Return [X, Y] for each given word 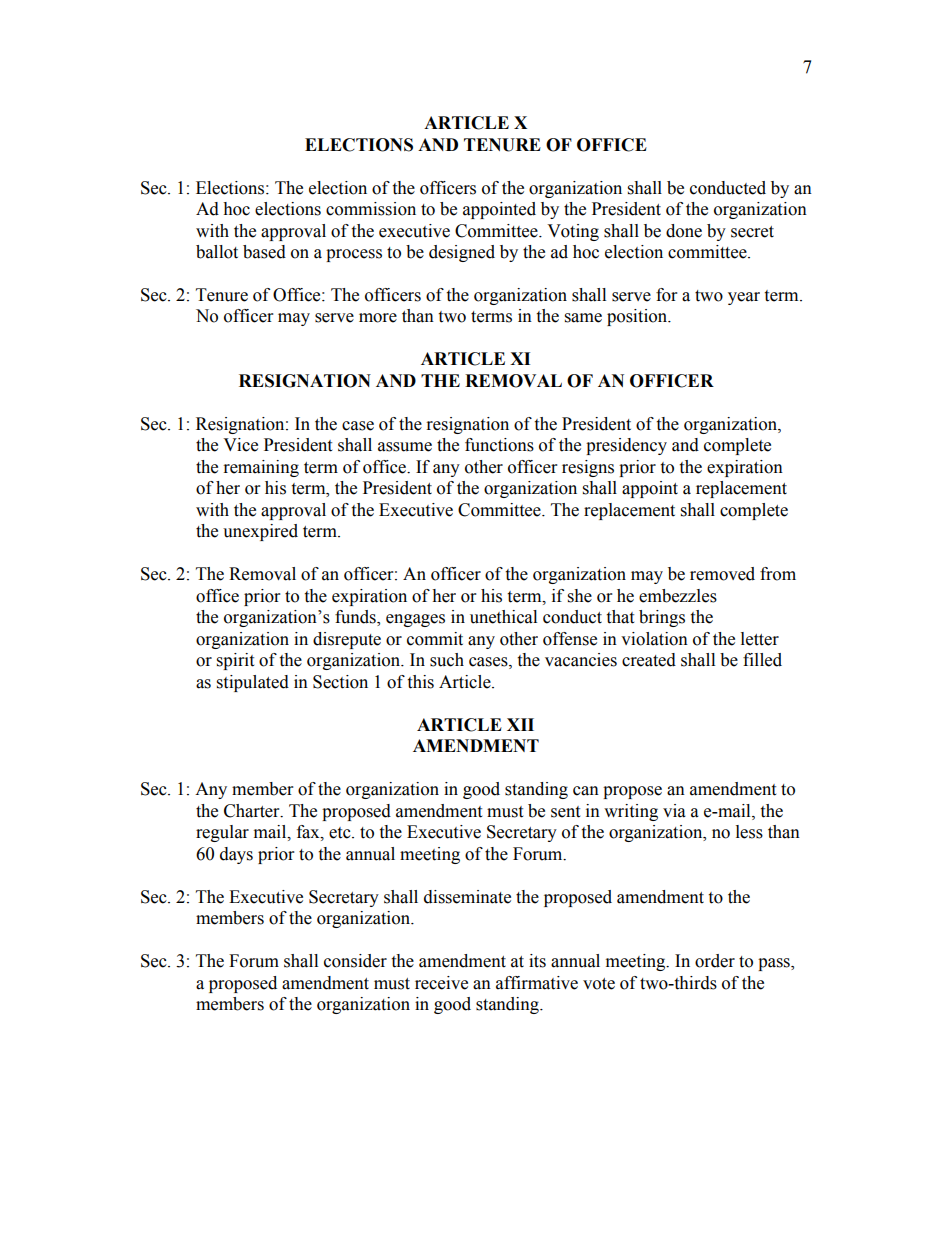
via [674, 811]
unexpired [260, 532]
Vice [240, 445]
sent [565, 812]
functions [499, 445]
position [638, 317]
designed [462, 253]
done [684, 231]
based [264, 252]
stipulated [253, 683]
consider [355, 961]
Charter [253, 811]
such [447, 660]
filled [762, 660]
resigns [588, 468]
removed [722, 574]
